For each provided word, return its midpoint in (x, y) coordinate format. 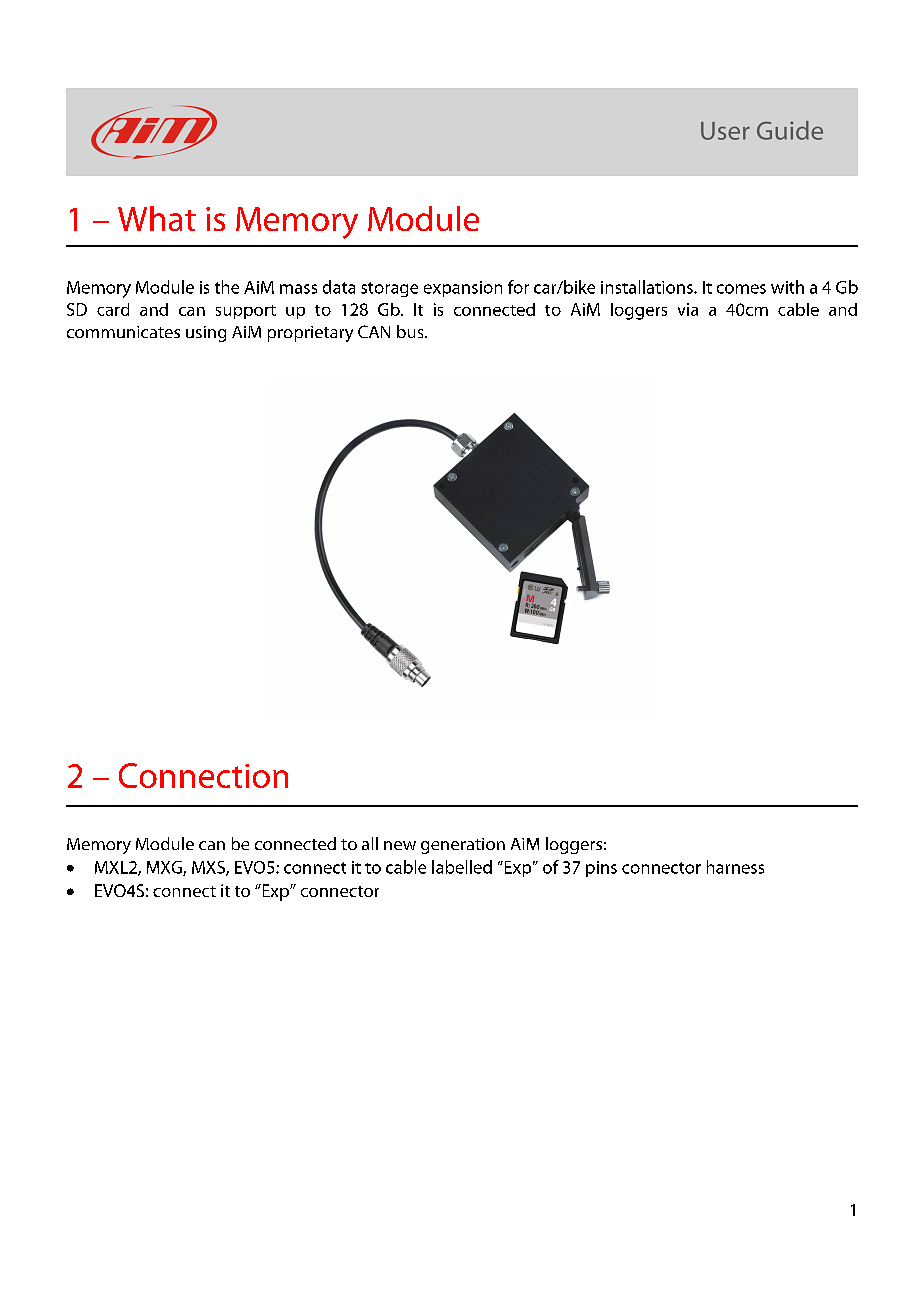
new (400, 845)
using (206, 334)
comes (741, 289)
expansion (463, 289)
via (688, 309)
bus (411, 331)
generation (463, 846)
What (157, 218)
